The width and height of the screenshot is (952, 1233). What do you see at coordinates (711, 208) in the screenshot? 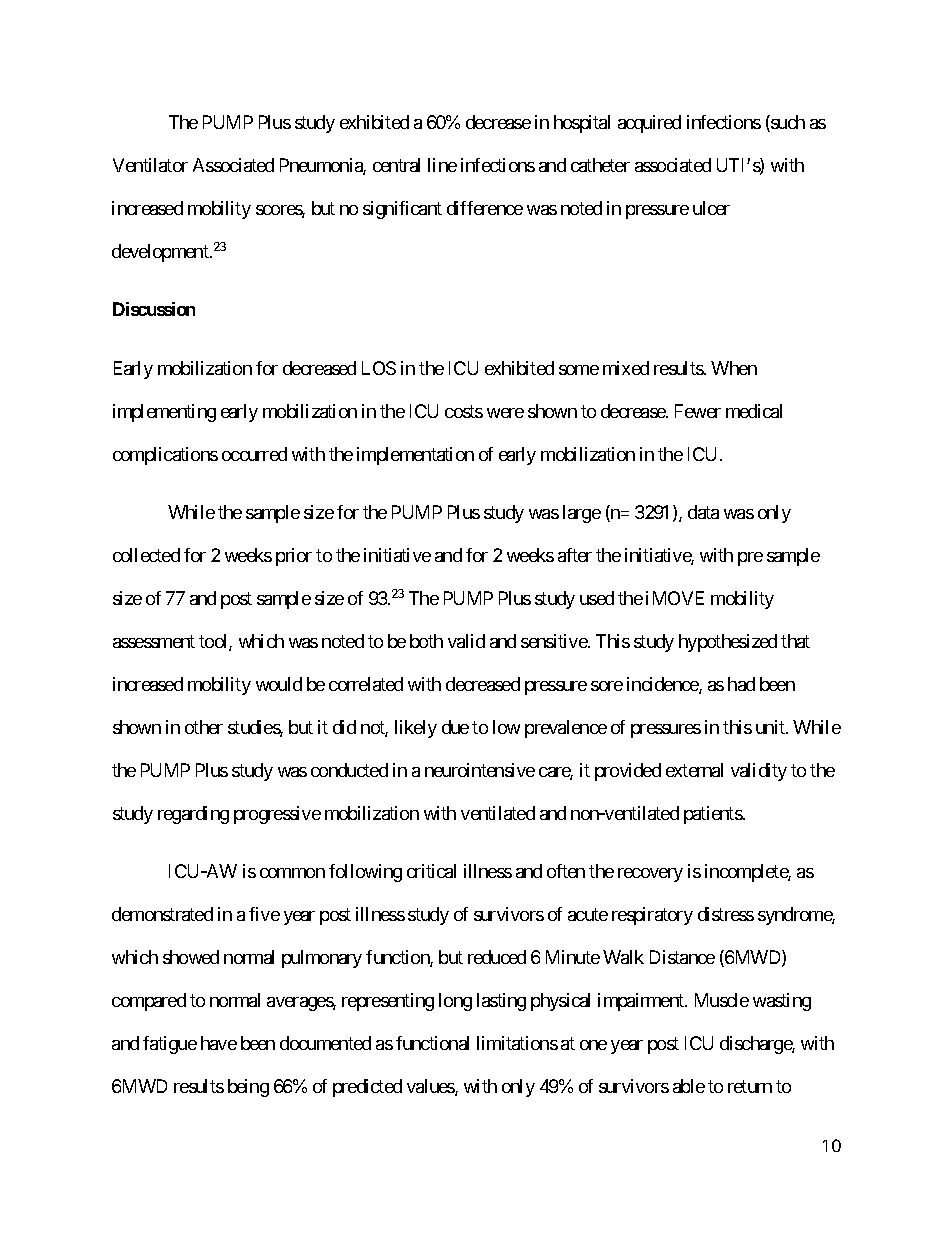
I see `ulcer` at bounding box center [711, 208].
